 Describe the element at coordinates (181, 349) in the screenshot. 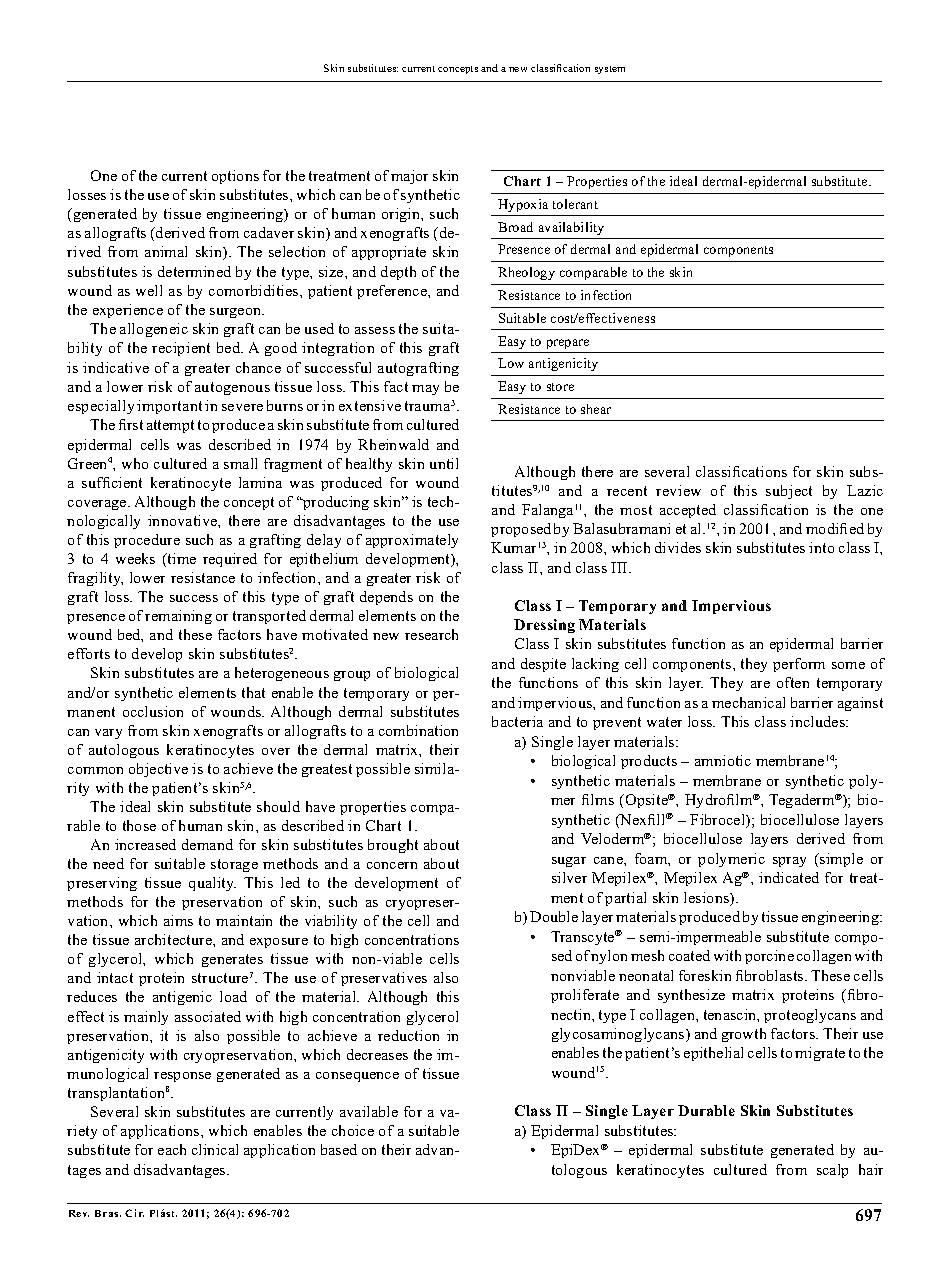

I see `recipient` at that location.
